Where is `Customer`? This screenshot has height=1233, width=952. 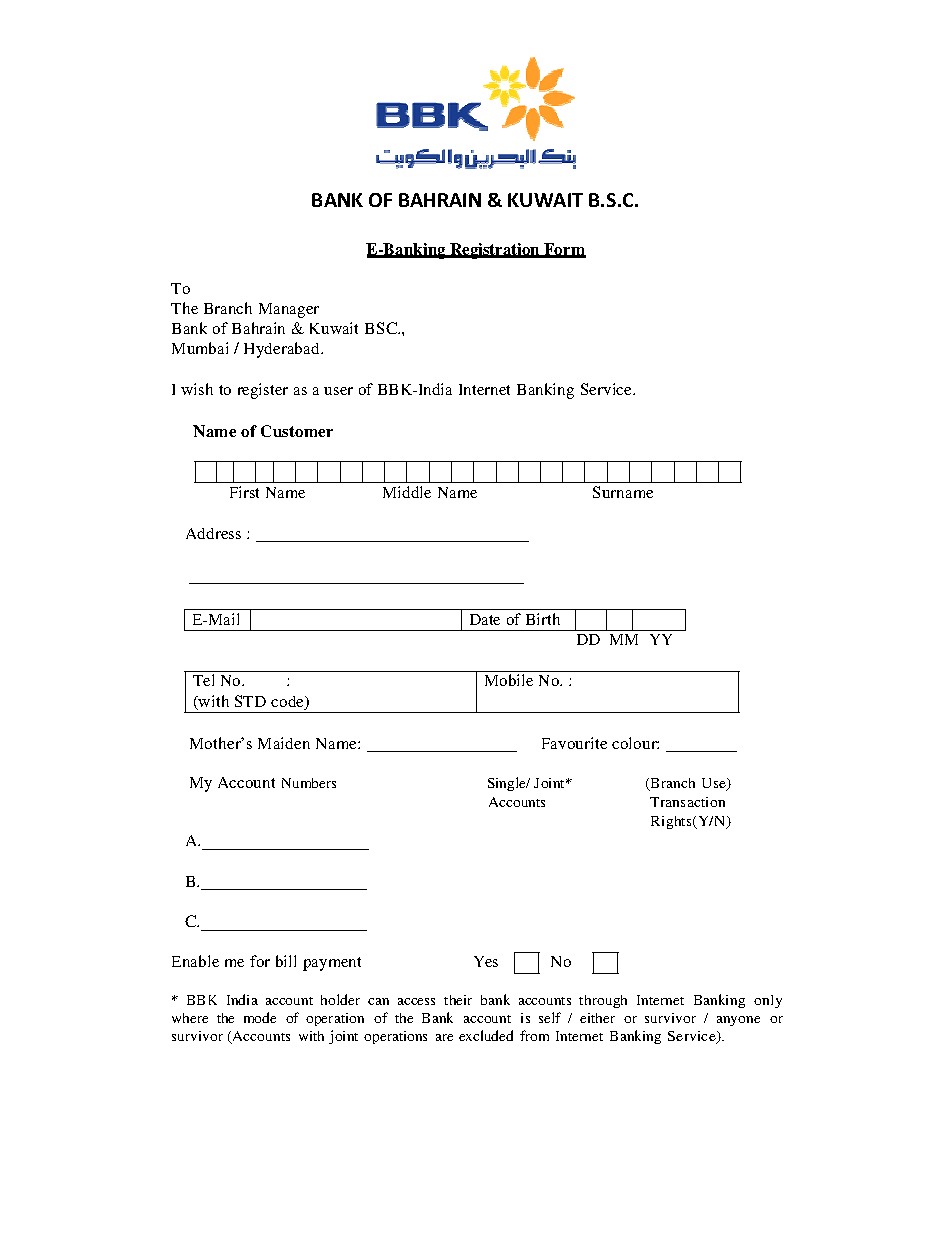
Customer is located at coordinates (297, 431).
